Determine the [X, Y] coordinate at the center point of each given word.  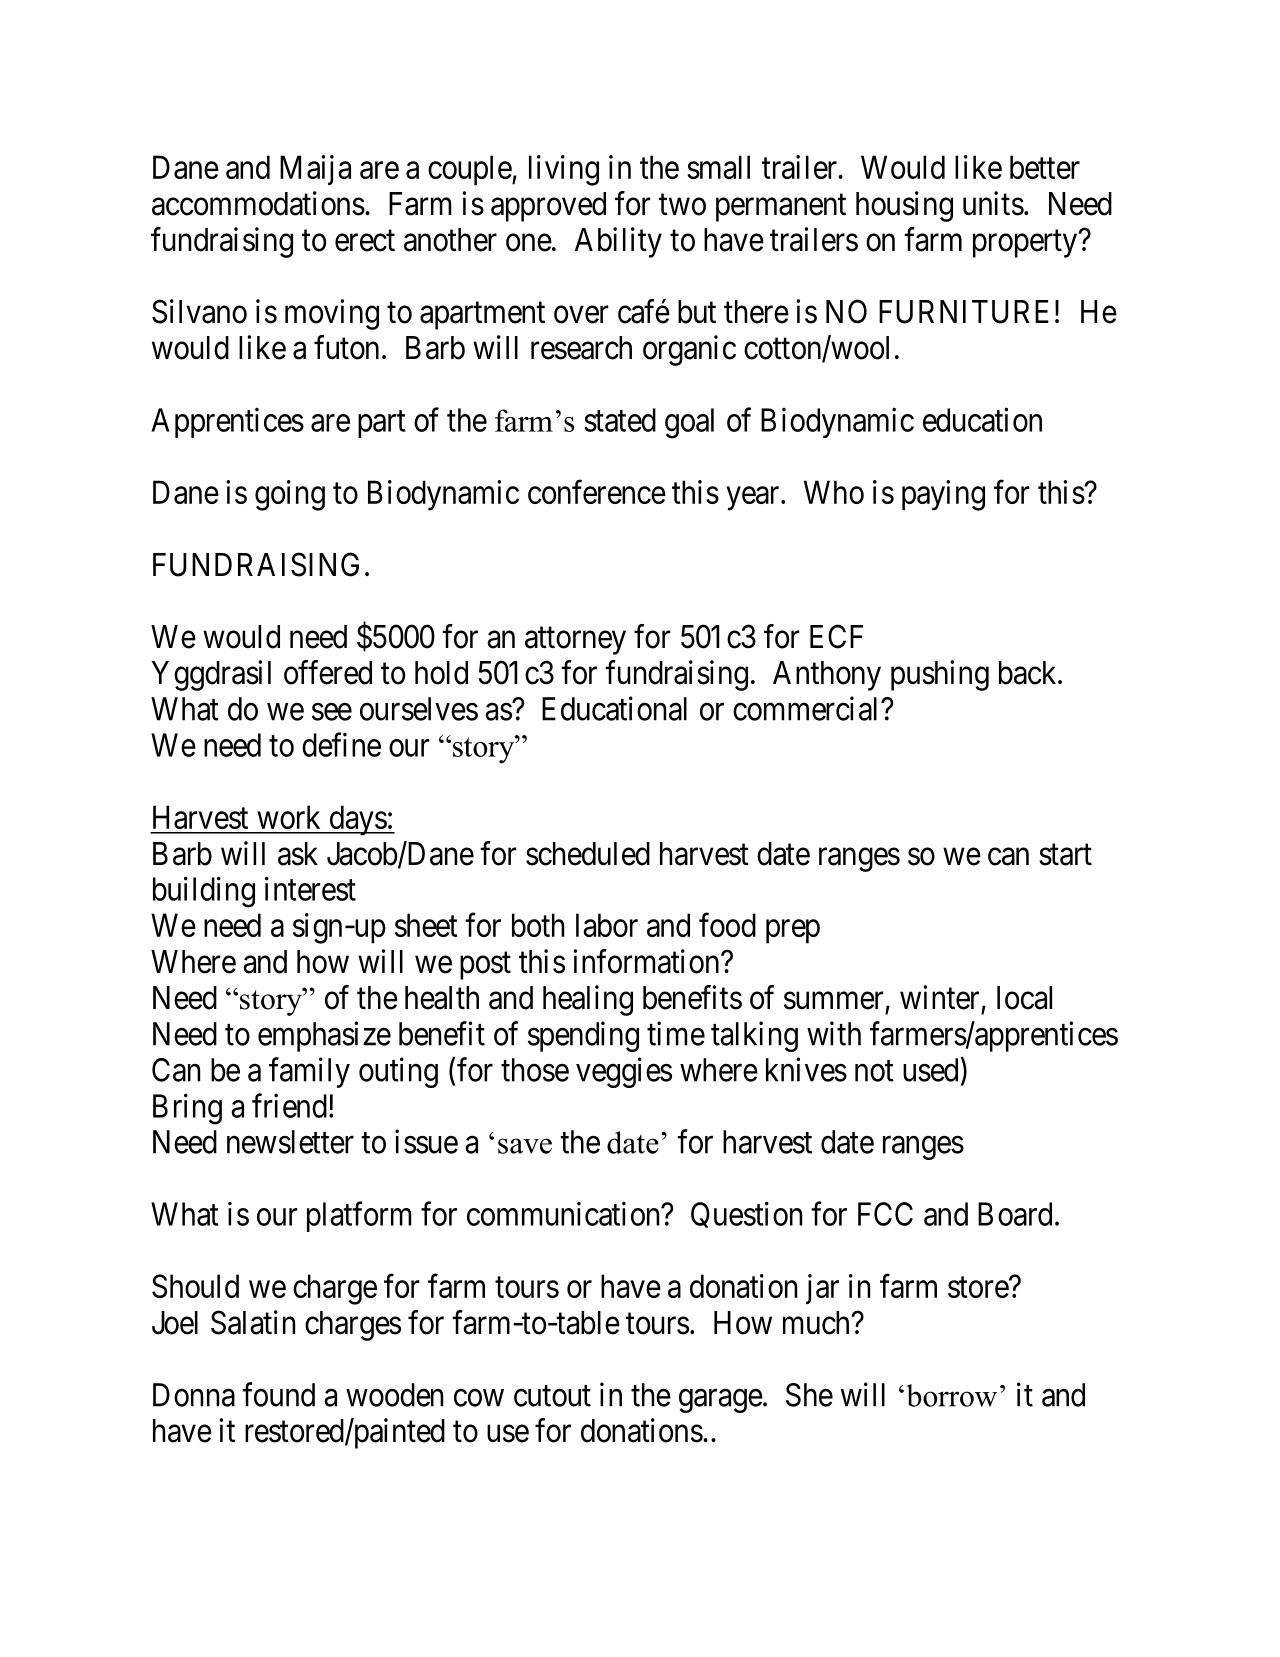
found [278, 1394]
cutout [552, 1396]
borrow [951, 1395]
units [993, 203]
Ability [618, 242]
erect [365, 241]
